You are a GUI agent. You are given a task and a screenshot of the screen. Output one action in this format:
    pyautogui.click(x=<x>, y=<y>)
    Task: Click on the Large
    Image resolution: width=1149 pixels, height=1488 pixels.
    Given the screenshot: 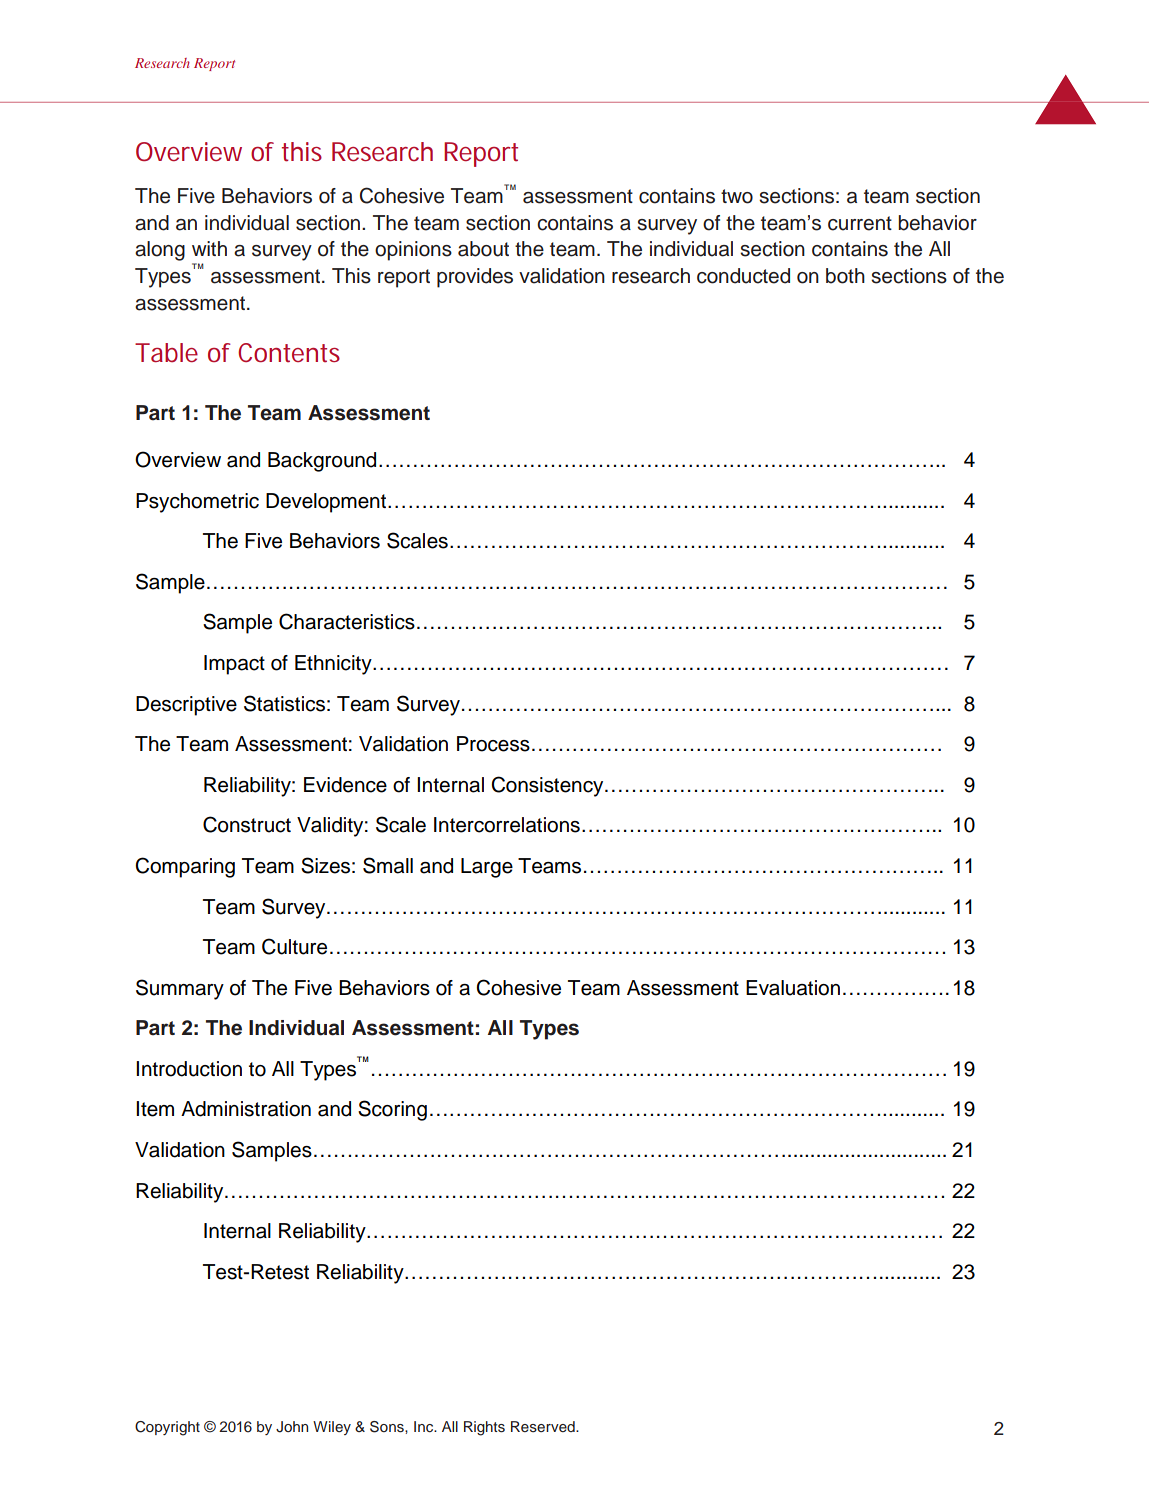 What is the action you would take?
    pyautogui.click(x=487, y=868)
